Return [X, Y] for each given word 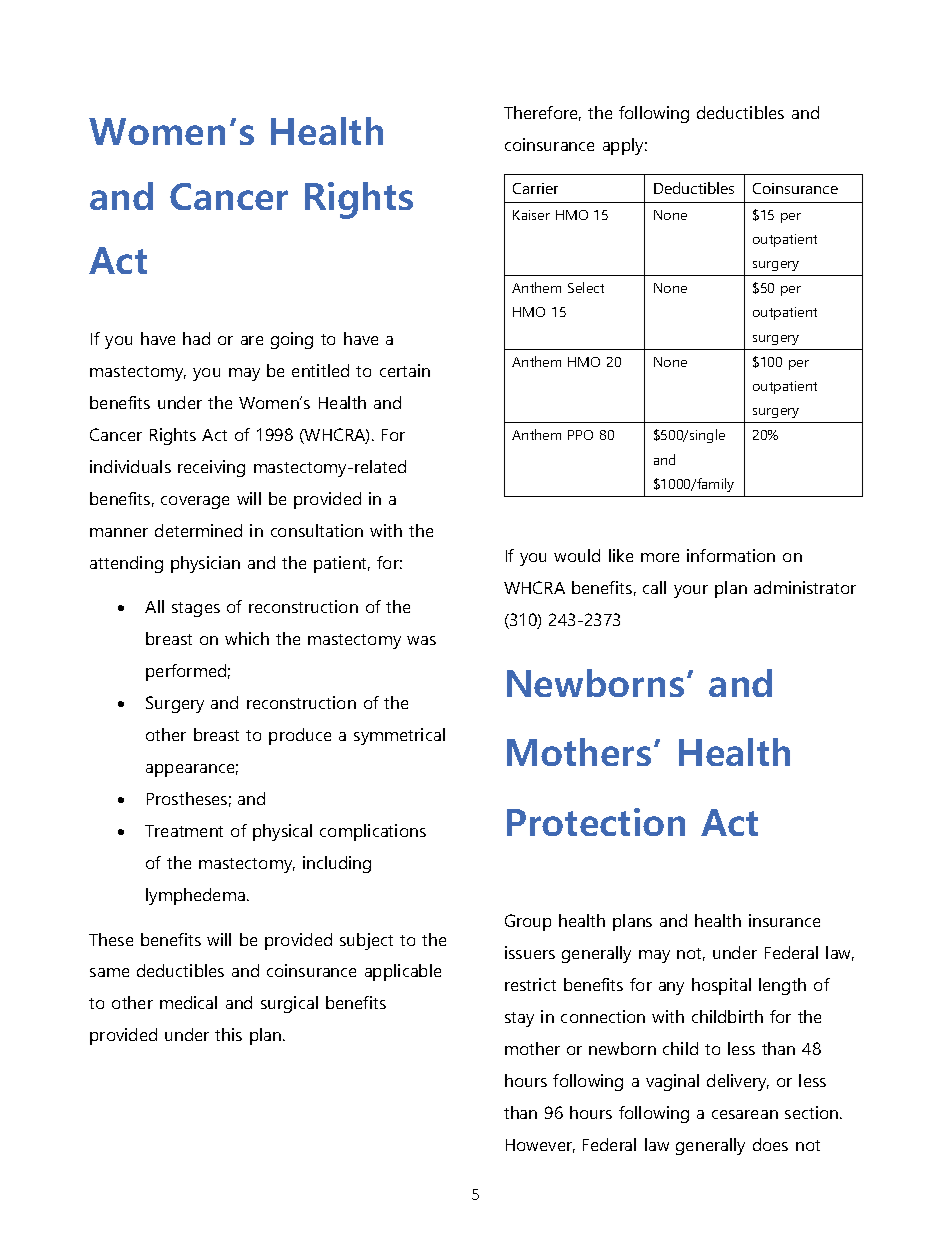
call [654, 587]
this [228, 1034]
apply [625, 146]
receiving [211, 468]
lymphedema [195, 896]
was [421, 640]
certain [405, 370]
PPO [580, 435]
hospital [721, 986]
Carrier [535, 188]
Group [528, 922]
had [196, 338]
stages [196, 609]
